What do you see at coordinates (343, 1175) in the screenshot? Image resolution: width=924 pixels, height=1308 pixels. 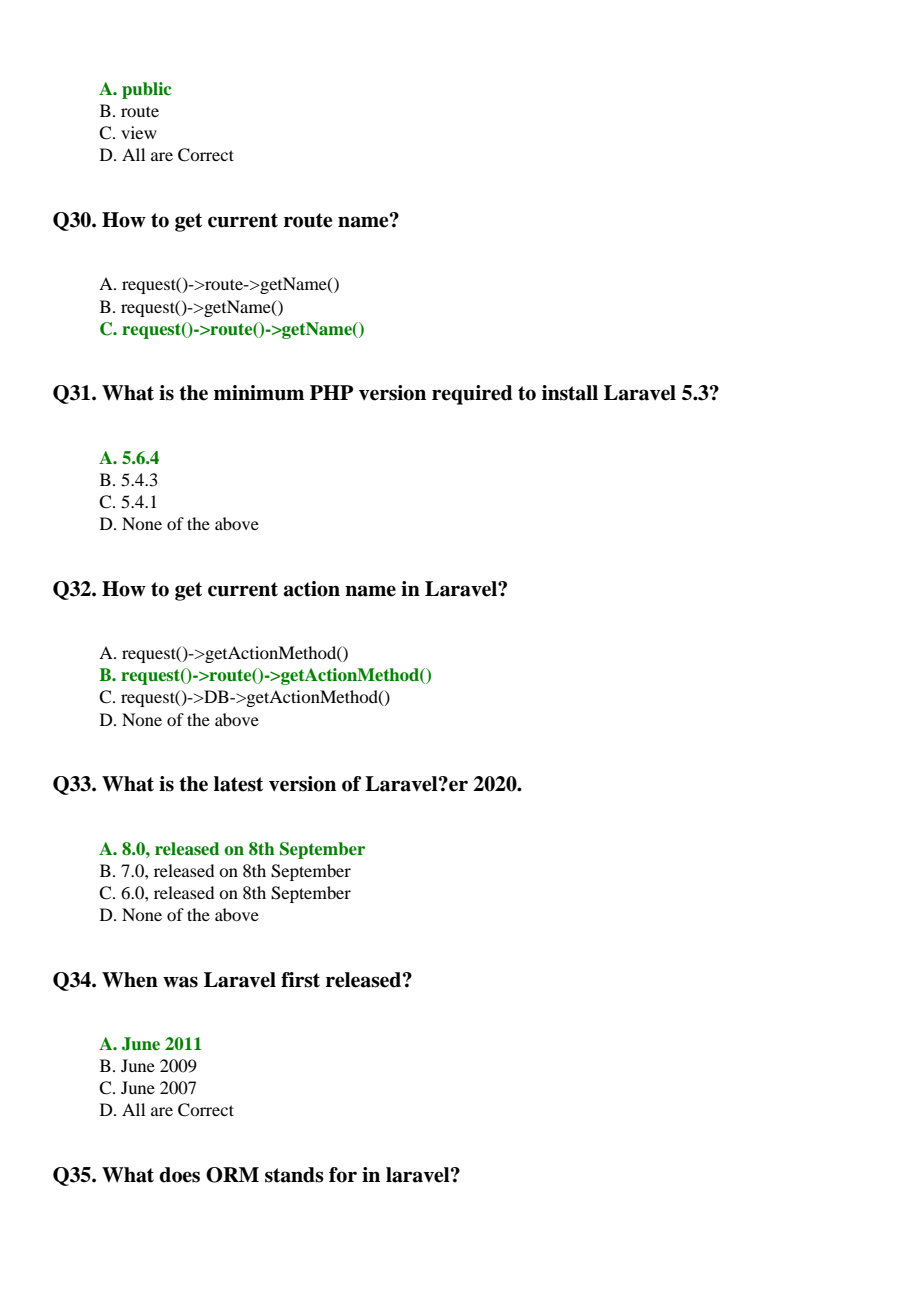 I see `for` at bounding box center [343, 1175].
